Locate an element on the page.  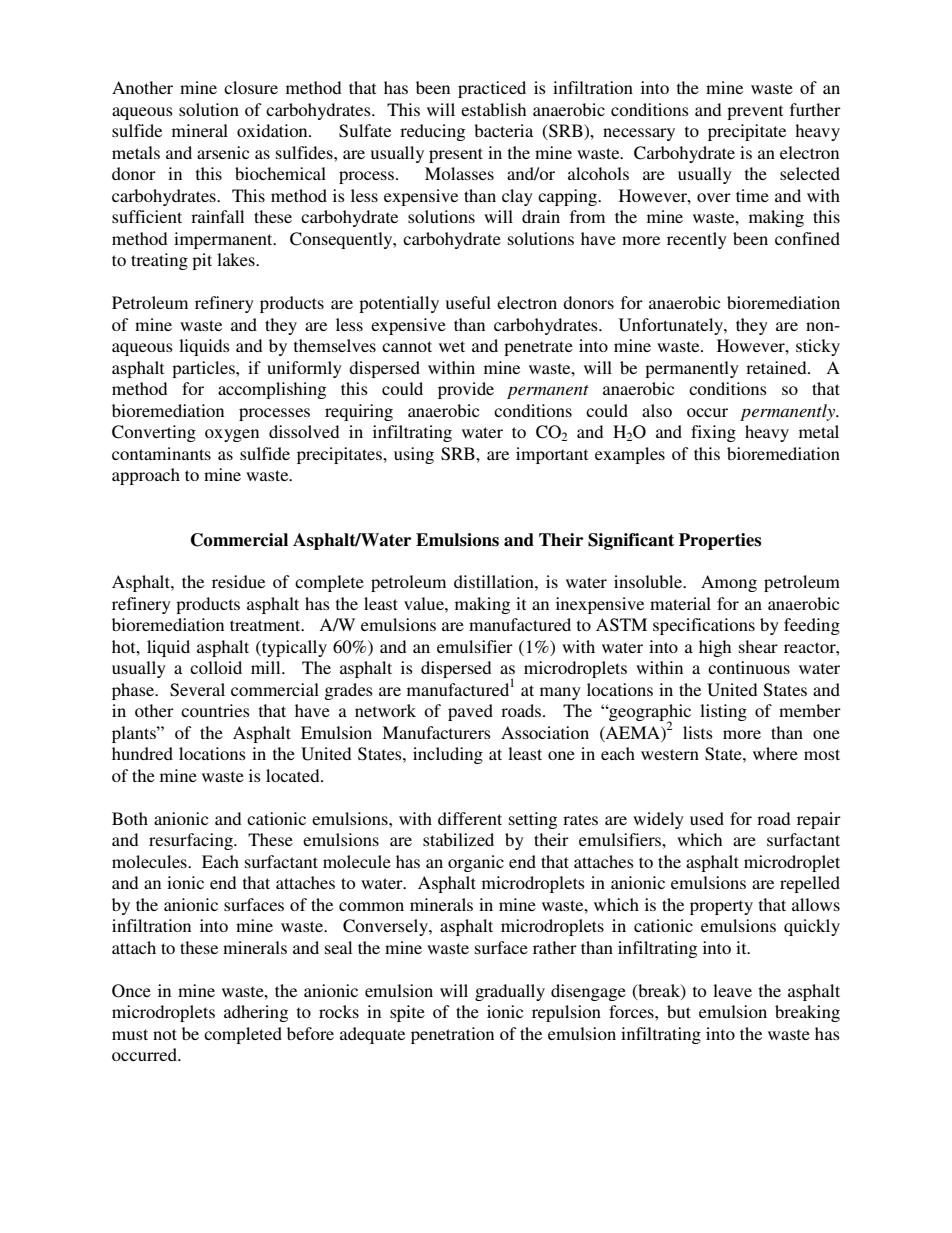
gradually is located at coordinates (510, 992).
